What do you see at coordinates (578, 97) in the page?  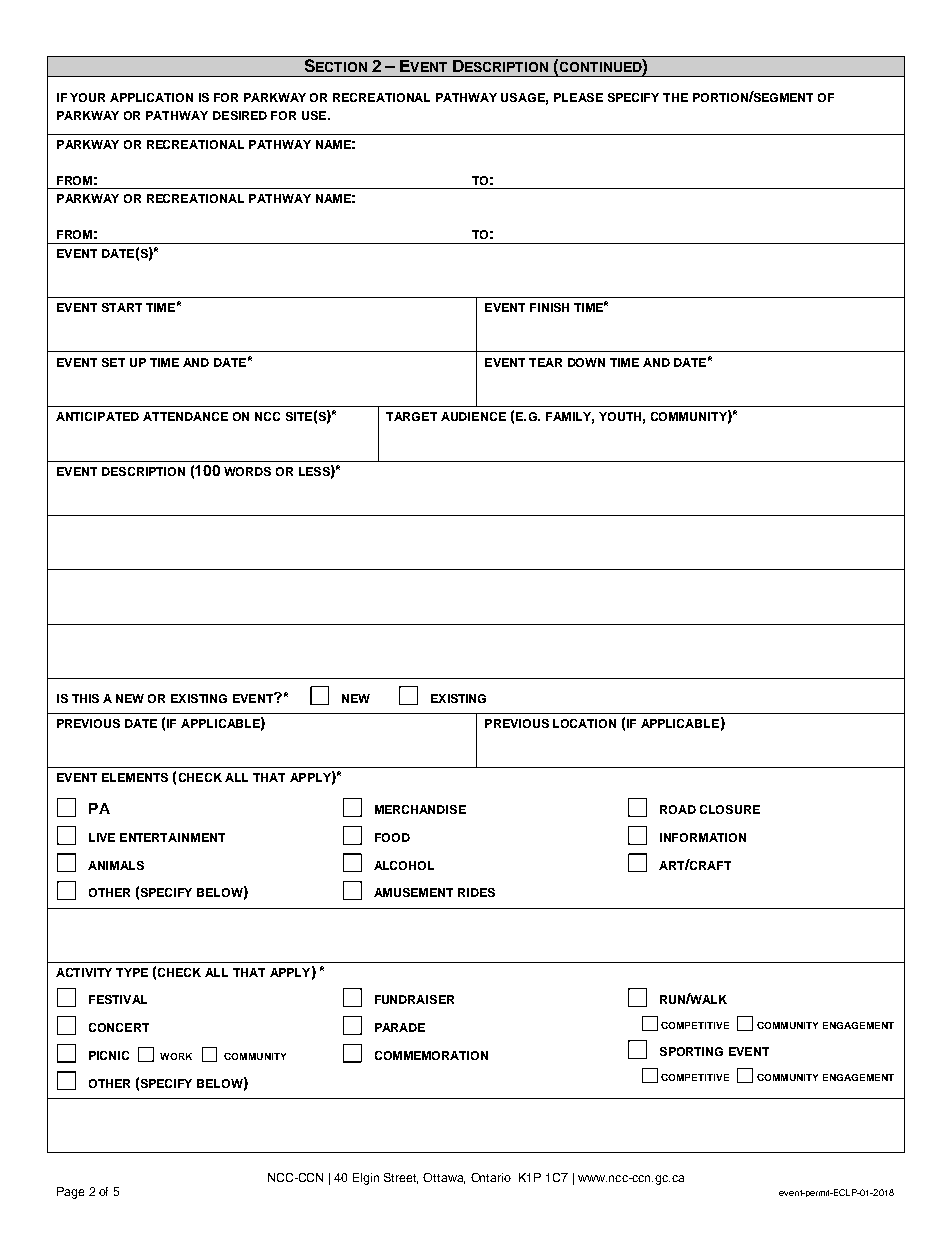 I see `PLEASE` at bounding box center [578, 97].
